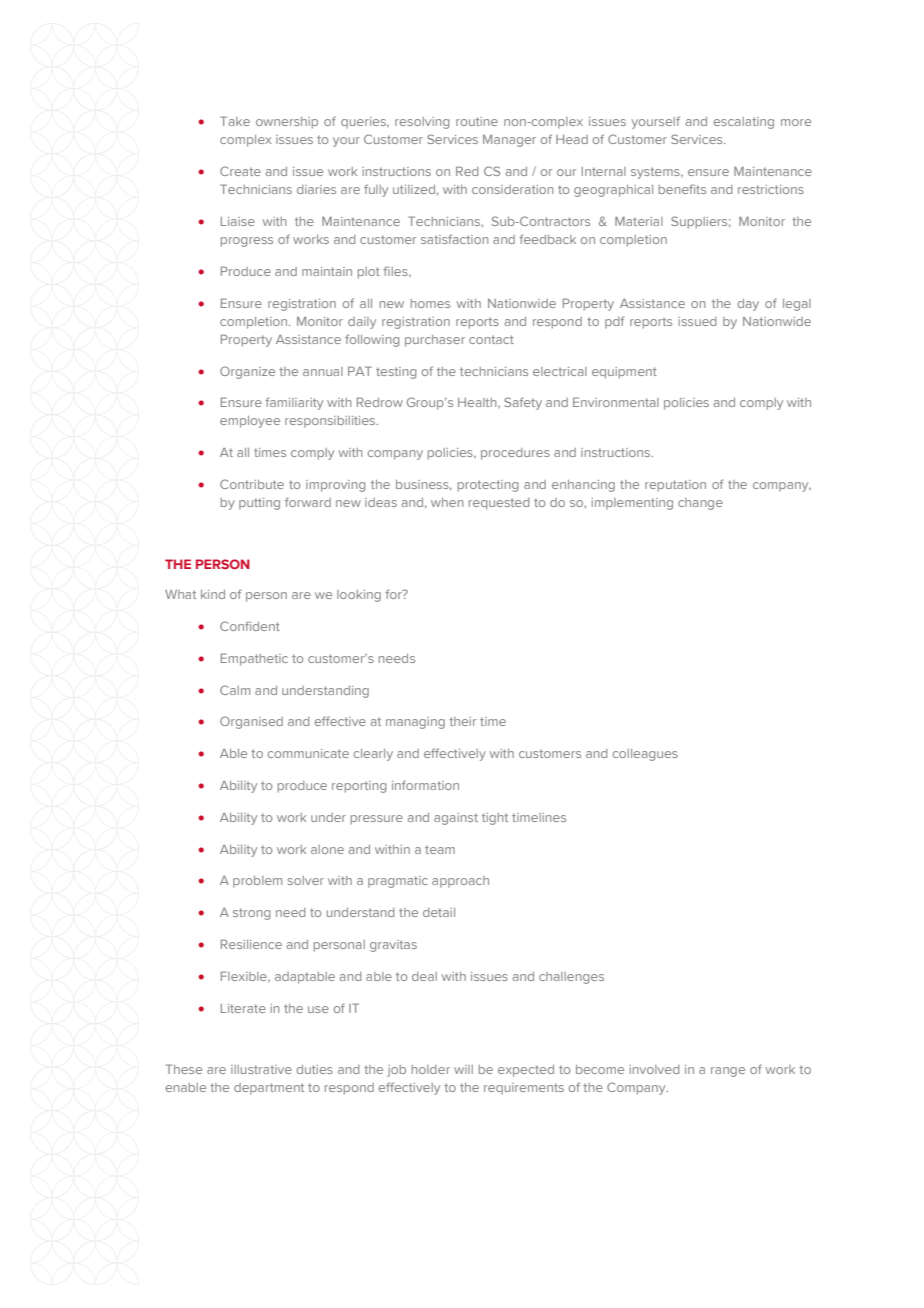 This screenshot has width=924, height=1308. What do you see at coordinates (240, 171) in the screenshot?
I see `Create` at bounding box center [240, 171].
